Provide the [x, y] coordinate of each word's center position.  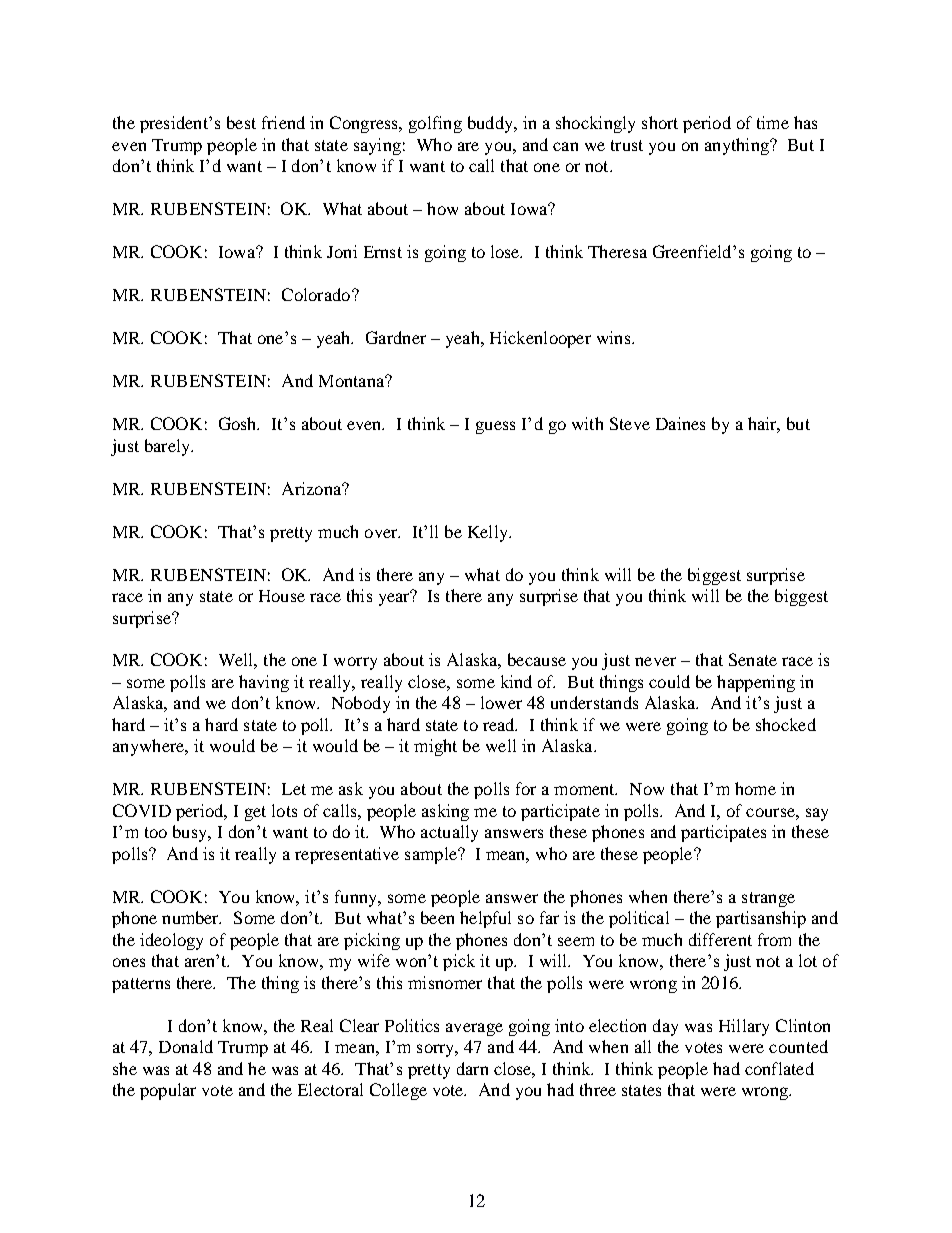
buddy [491, 124]
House [282, 596]
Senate [753, 659]
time [773, 122]
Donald [186, 1046]
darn [472, 1068]
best [241, 122]
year [395, 598]
